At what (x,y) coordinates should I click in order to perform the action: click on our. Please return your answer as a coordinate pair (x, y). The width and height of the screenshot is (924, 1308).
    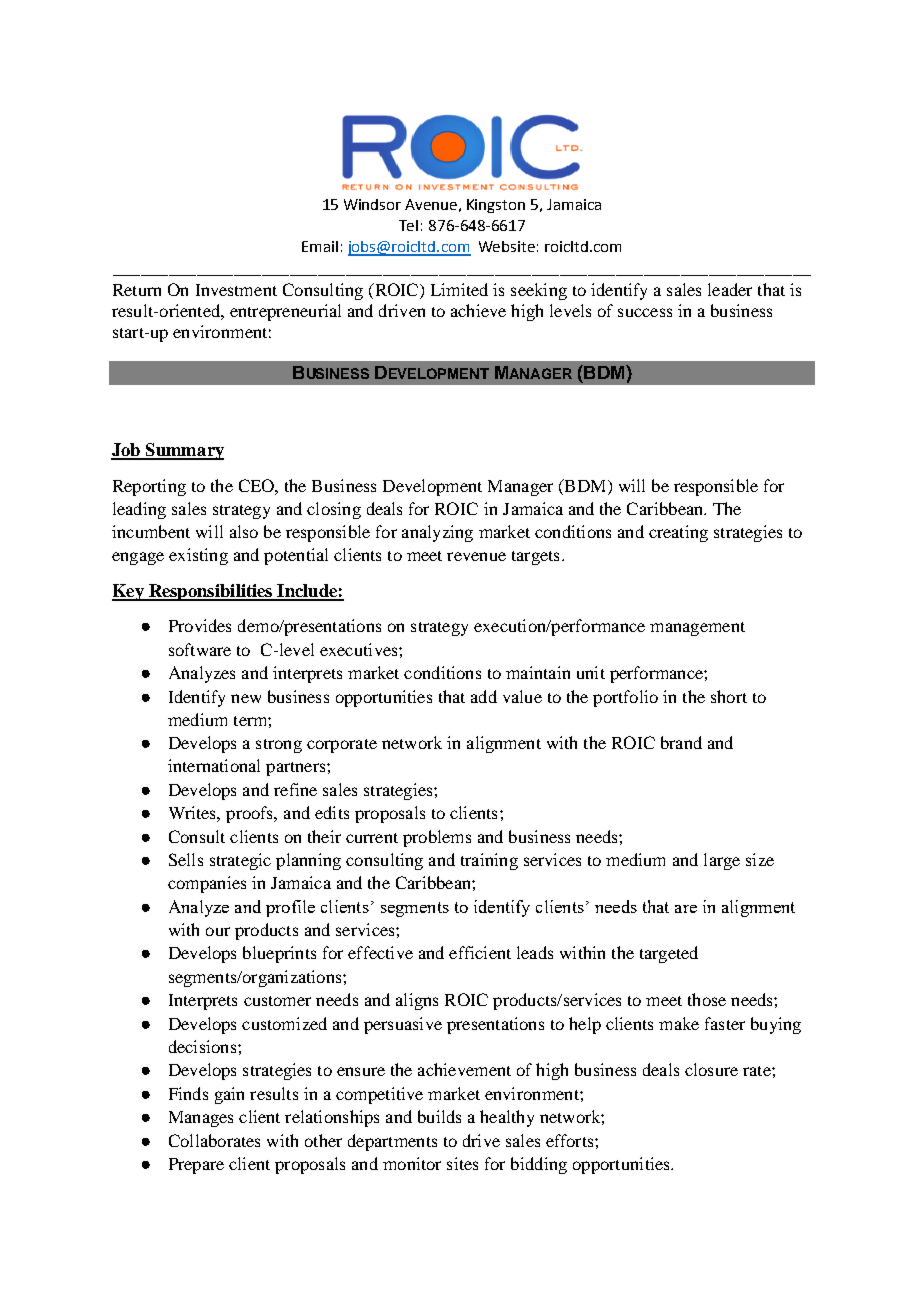
    Looking at the image, I should click on (218, 931).
